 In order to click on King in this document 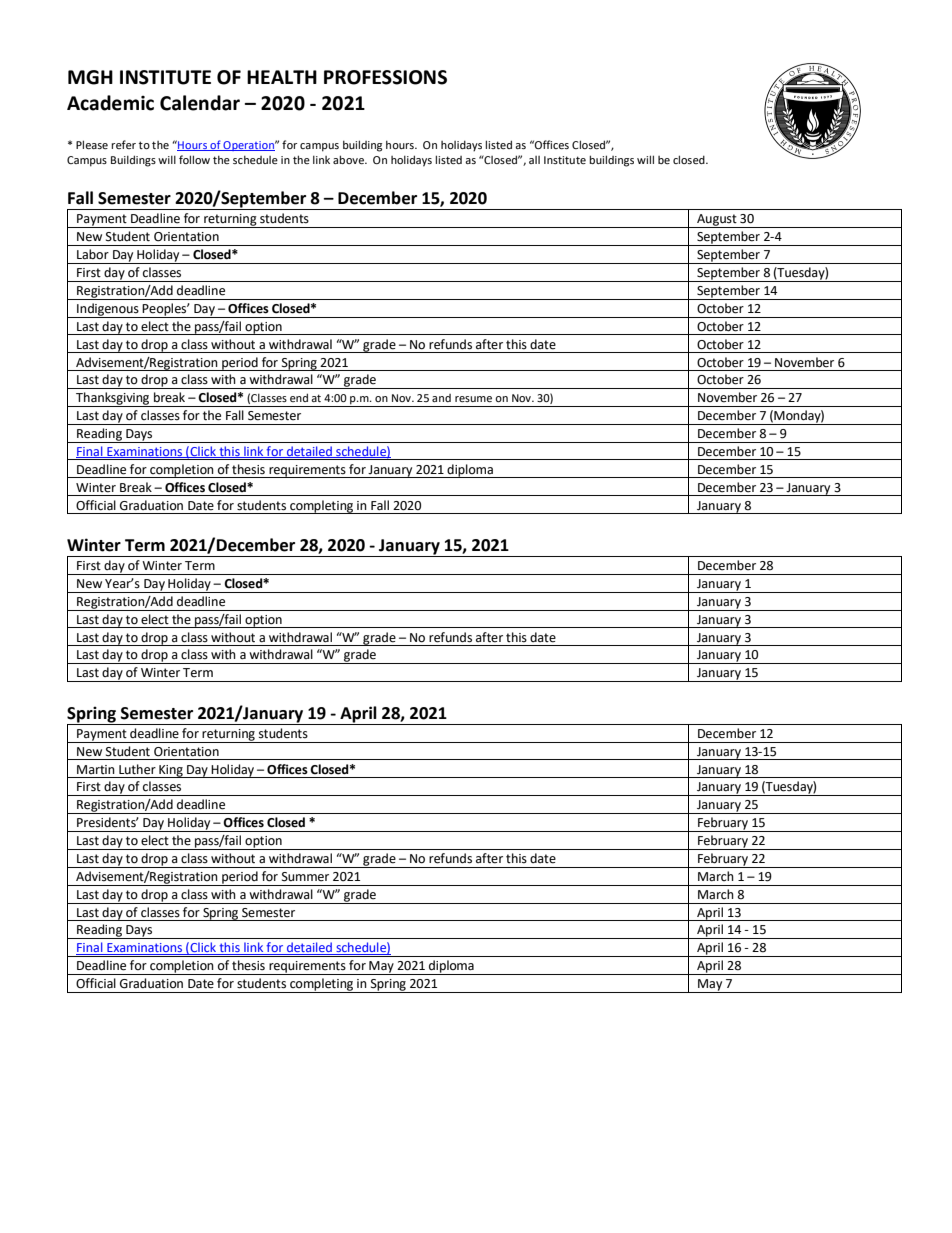, I will do `click(171, 771)`.
